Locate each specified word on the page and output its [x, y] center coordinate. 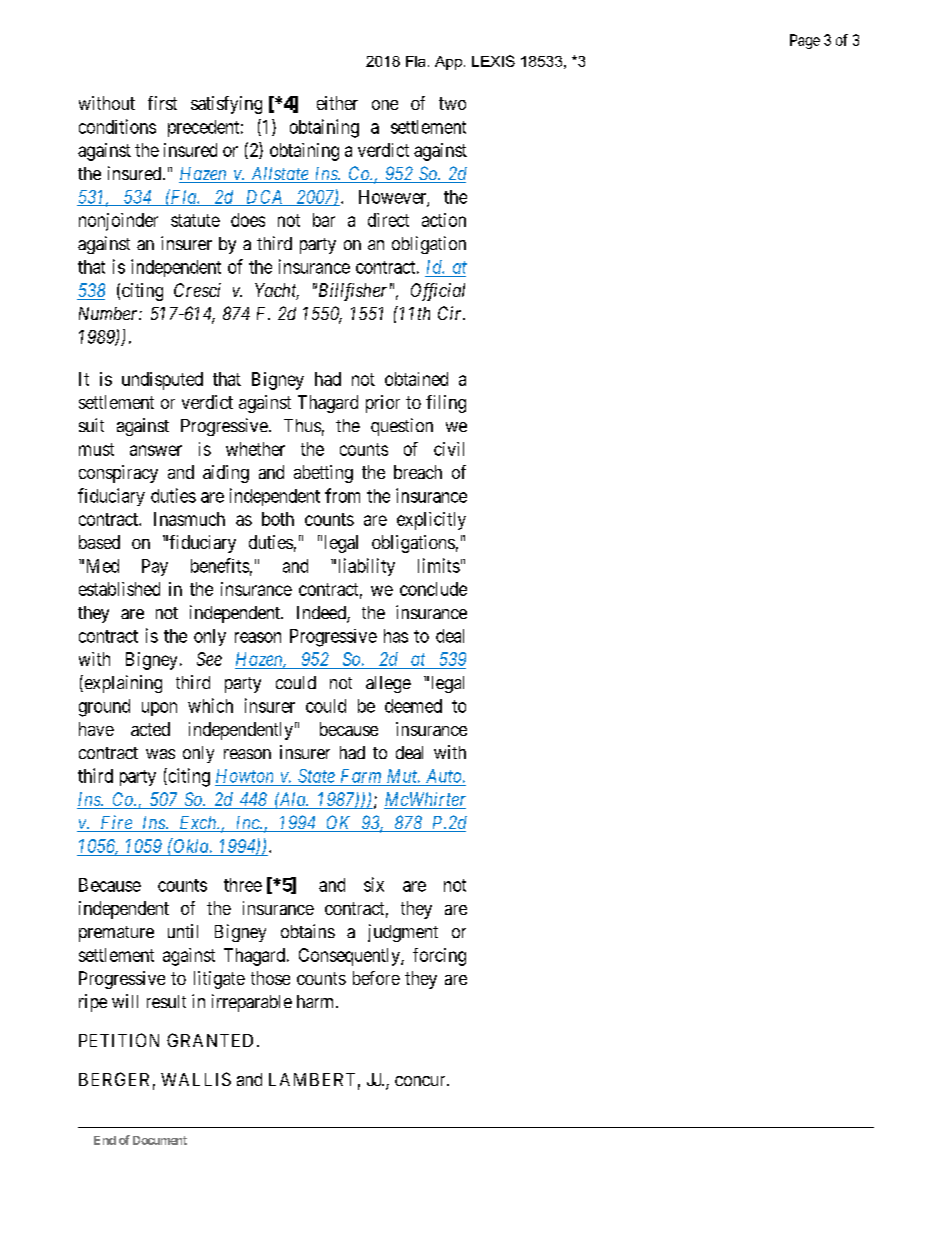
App [448, 63]
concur [421, 1081]
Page [805, 41]
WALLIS [196, 1079]
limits [439, 565]
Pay [155, 567]
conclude [433, 589]
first [162, 103]
